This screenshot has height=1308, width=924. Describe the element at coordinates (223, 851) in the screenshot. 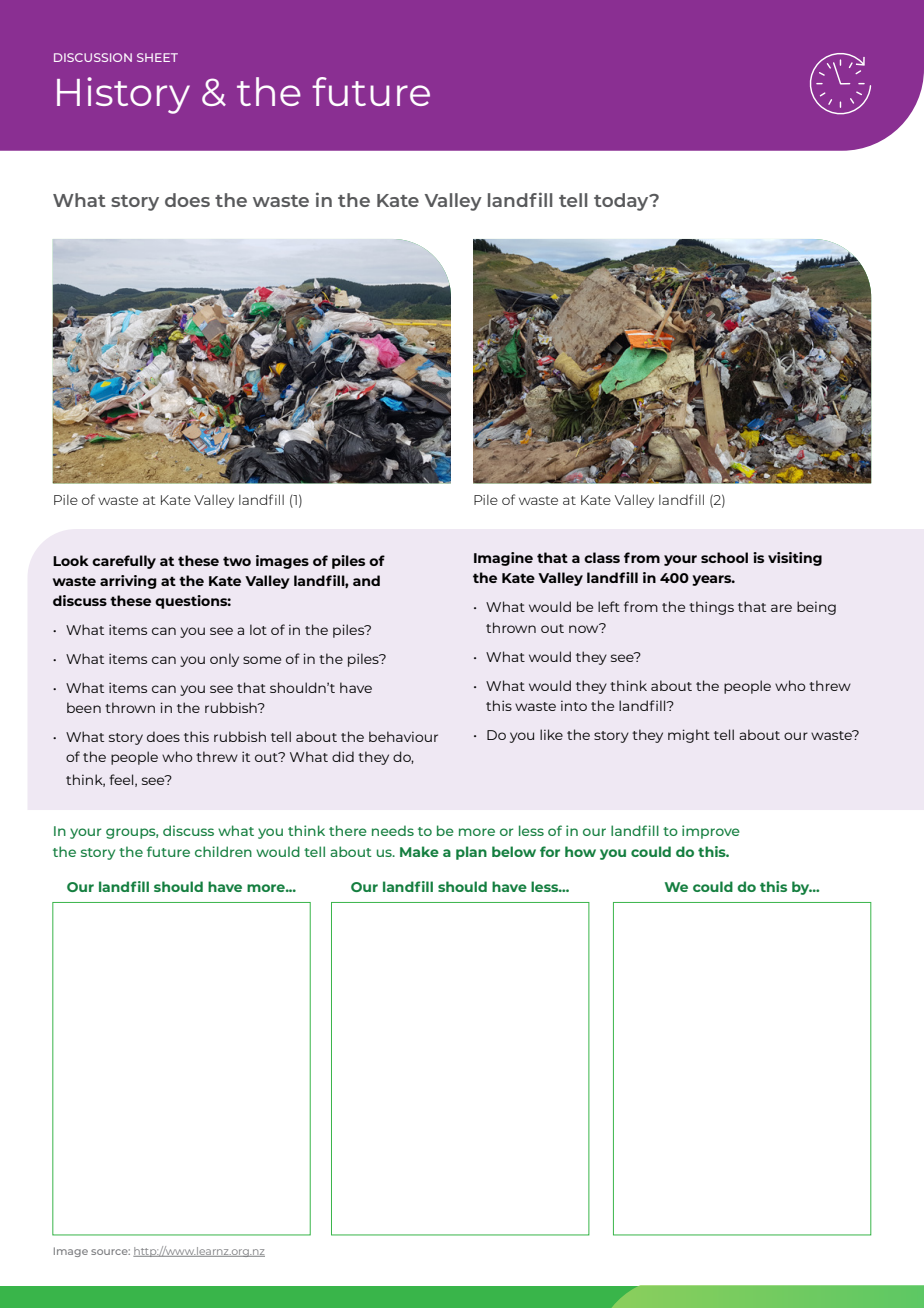

I see `children` at that location.
